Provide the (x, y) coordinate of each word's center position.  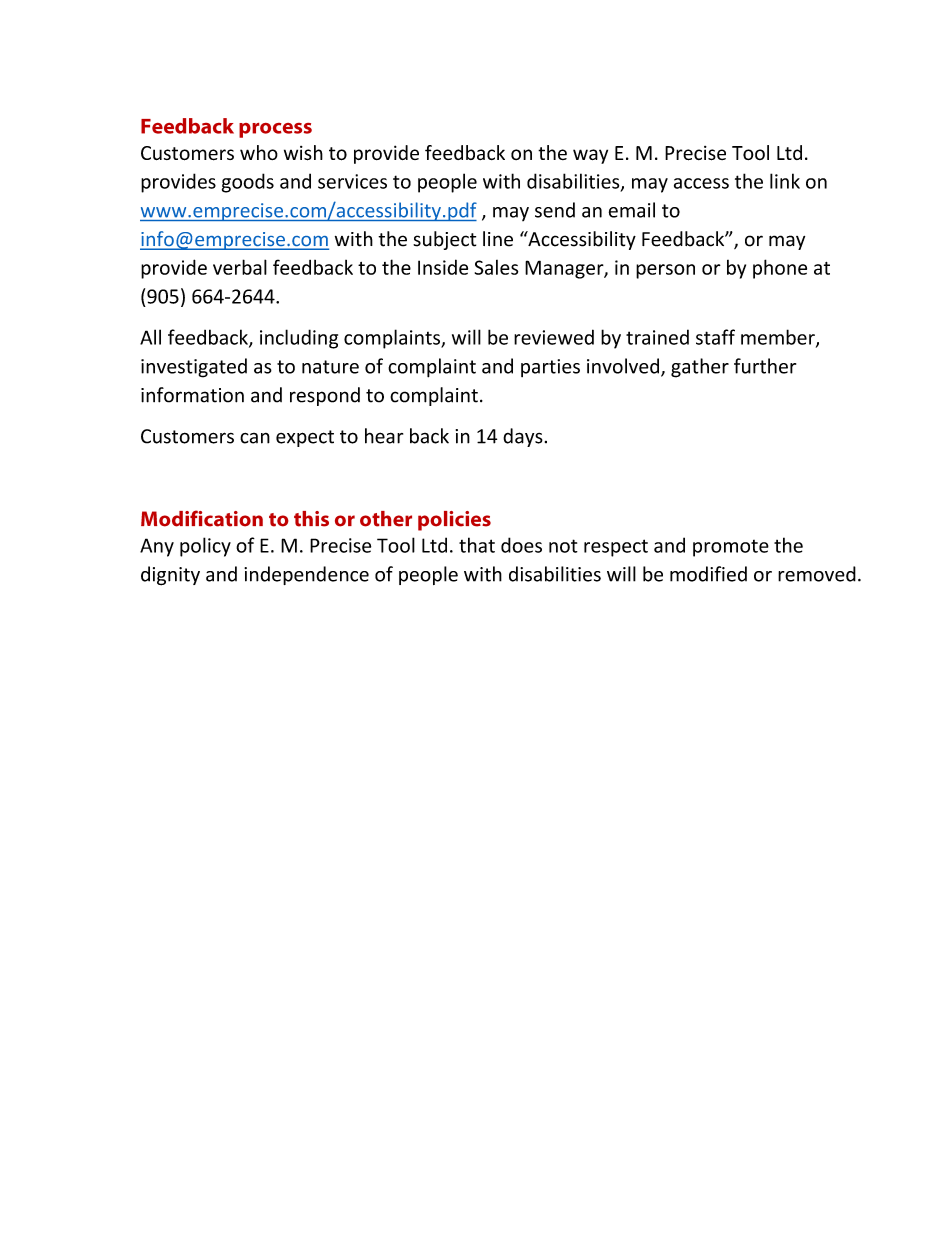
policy (205, 547)
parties (550, 368)
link (785, 181)
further (765, 366)
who (259, 152)
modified (708, 574)
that (477, 545)
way (590, 156)
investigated (194, 368)
